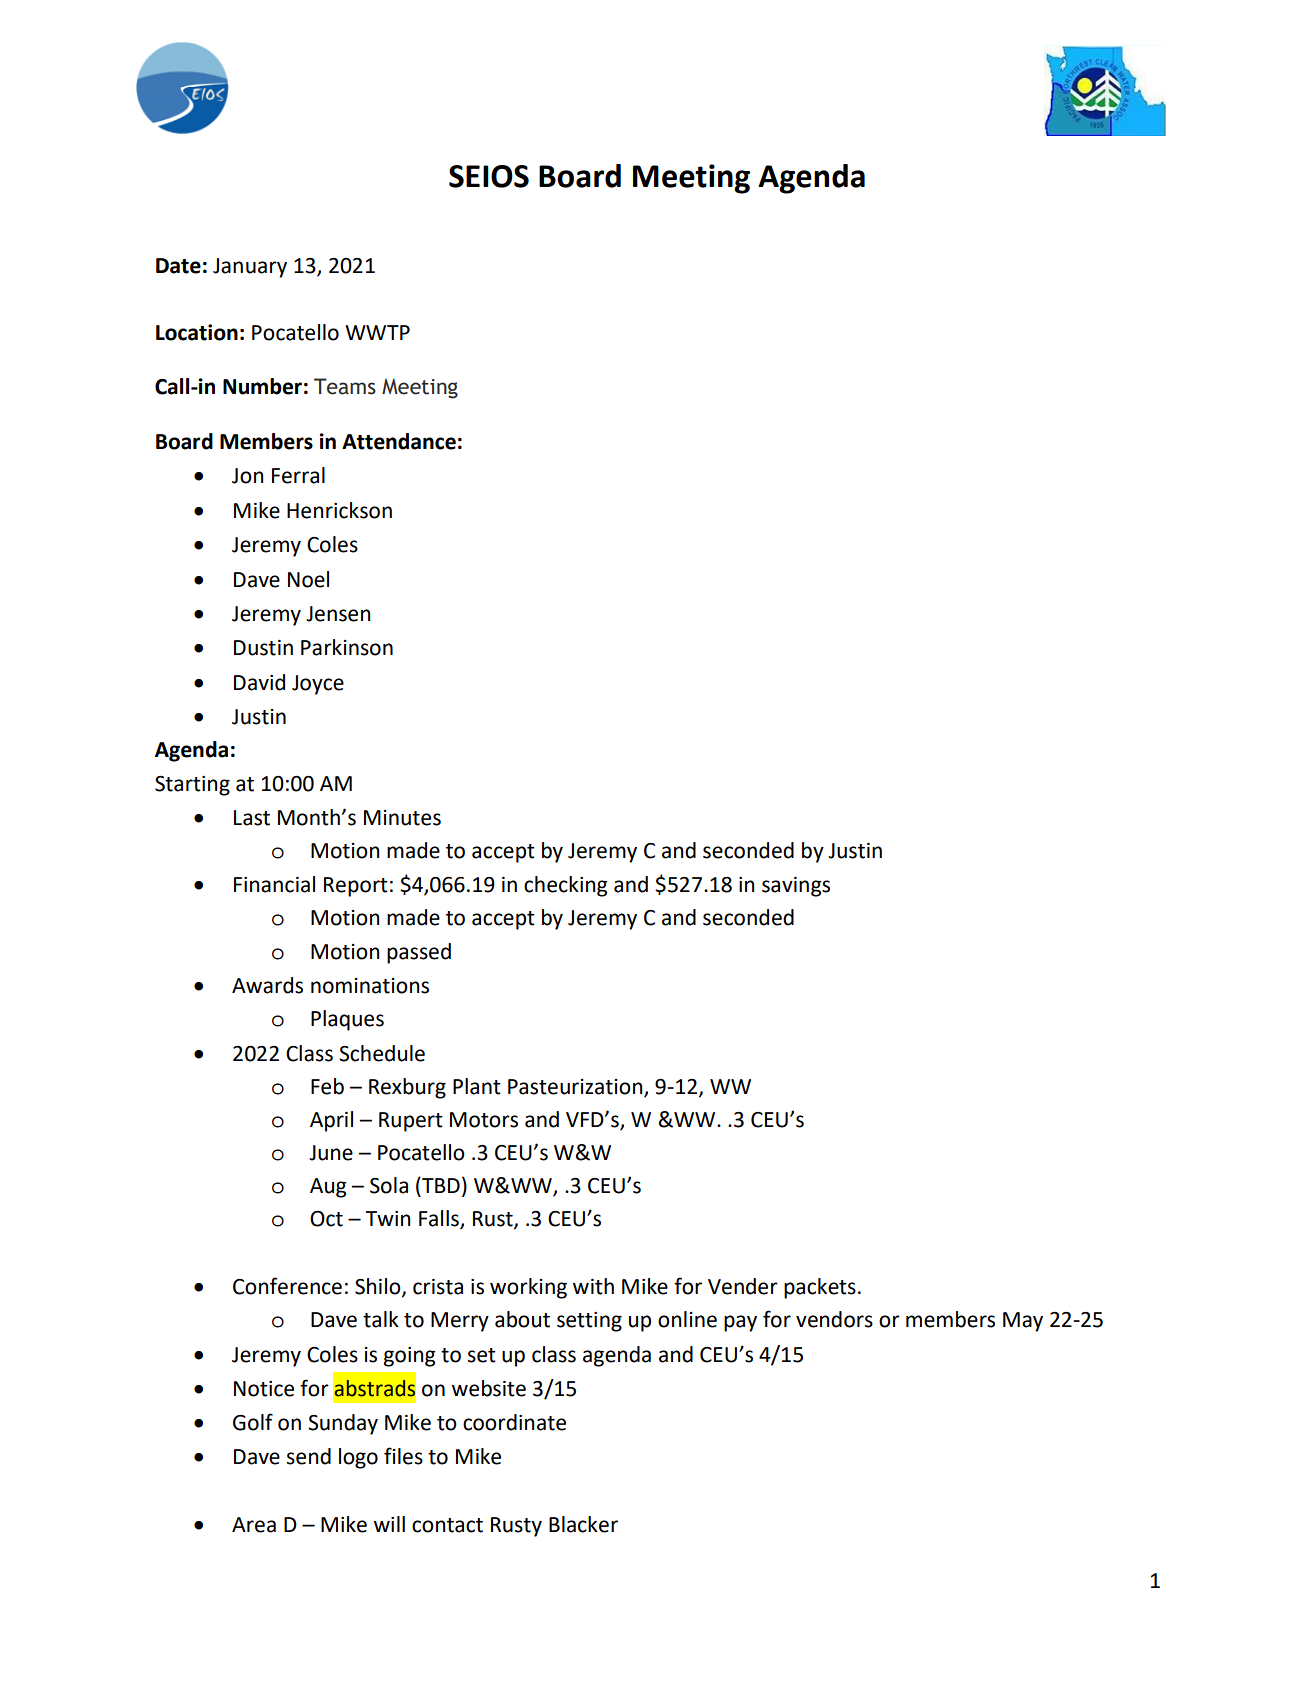  I want to click on savings, so click(796, 887).
